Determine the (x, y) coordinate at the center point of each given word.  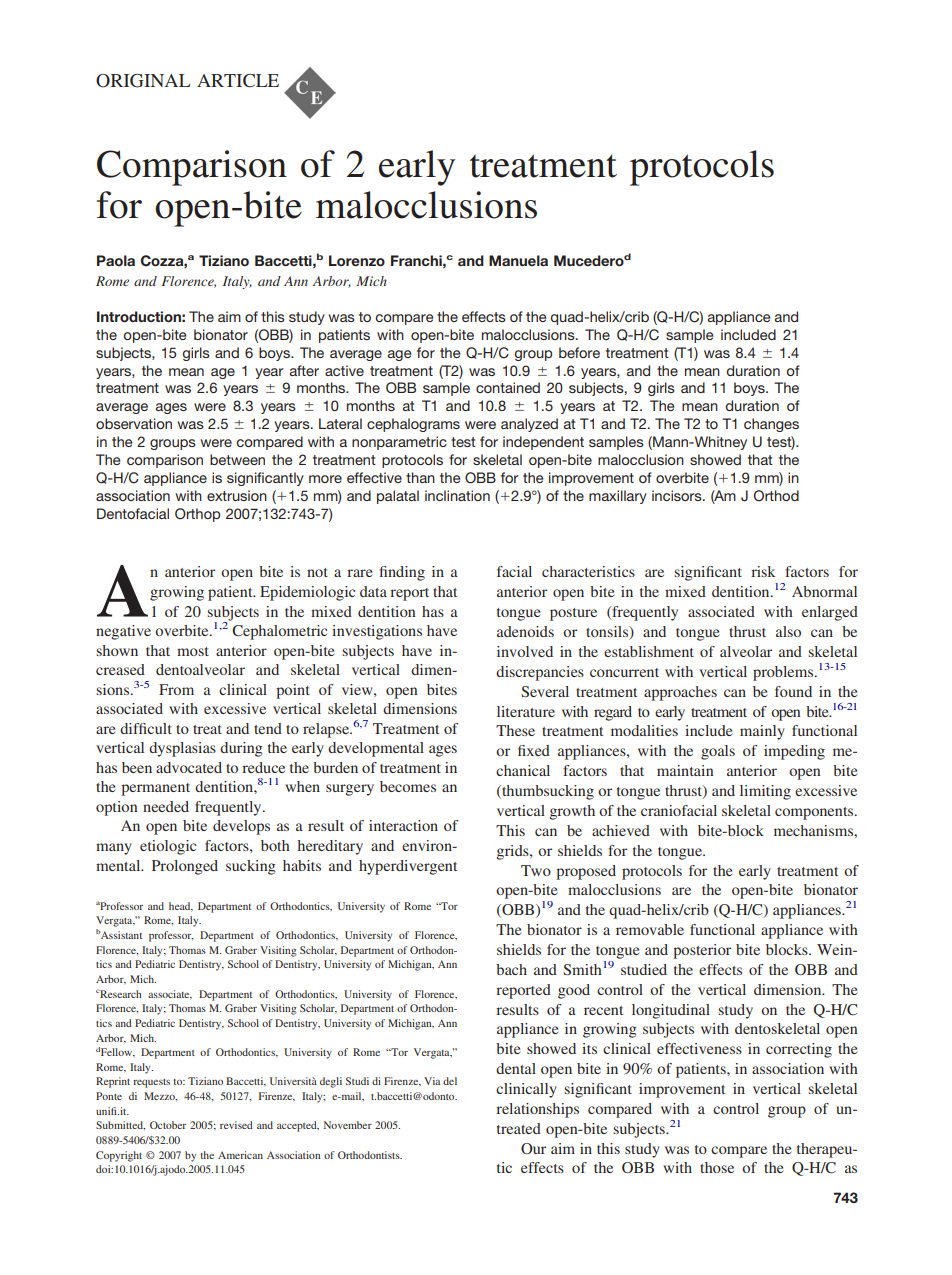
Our (533, 1148)
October (168, 1125)
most (193, 651)
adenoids (525, 631)
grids (514, 852)
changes (771, 425)
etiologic (168, 847)
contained (508, 387)
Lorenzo (357, 260)
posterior (702, 951)
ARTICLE (238, 81)
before (579, 352)
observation (134, 423)
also (788, 631)
